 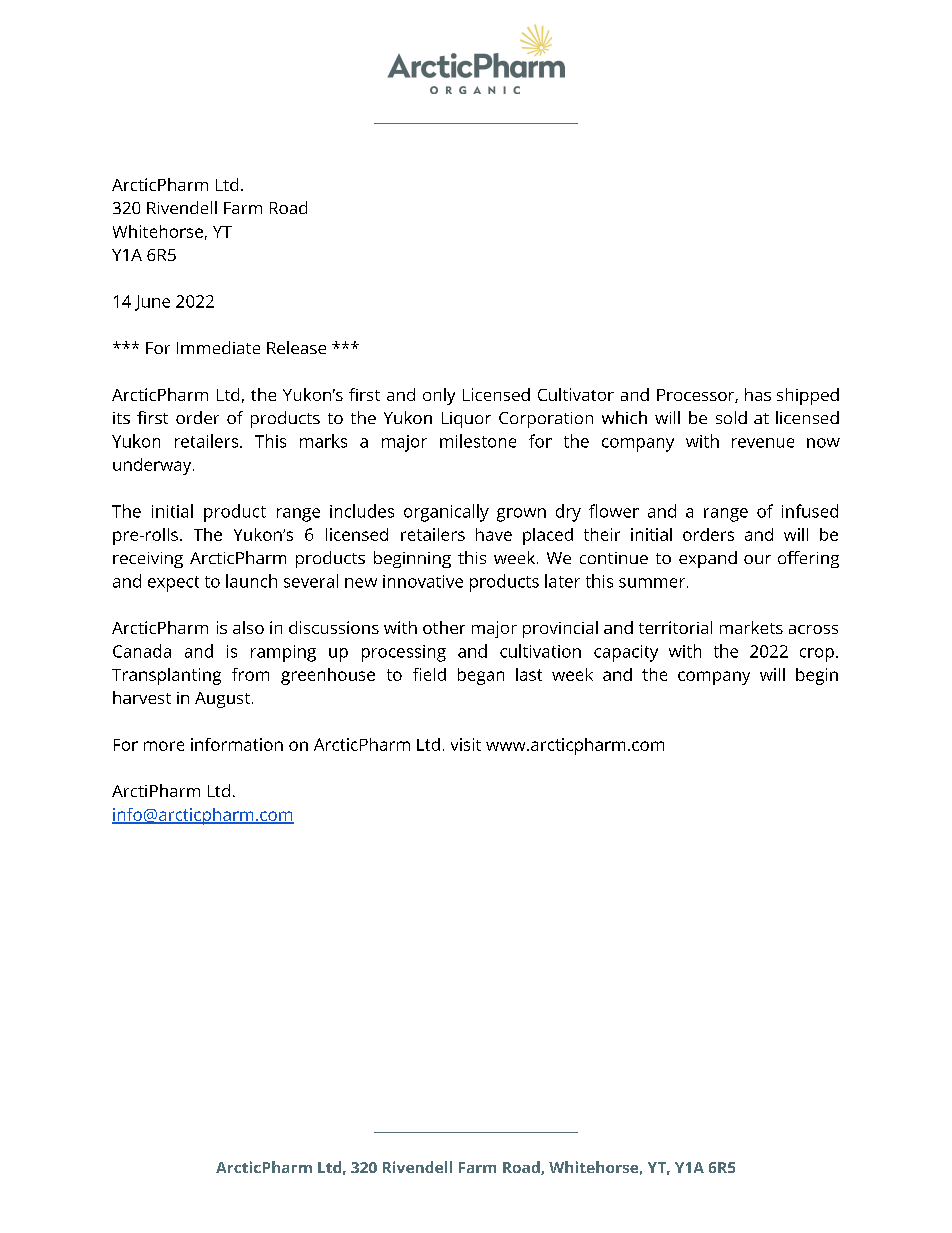 I want to click on infused, so click(x=810, y=511).
